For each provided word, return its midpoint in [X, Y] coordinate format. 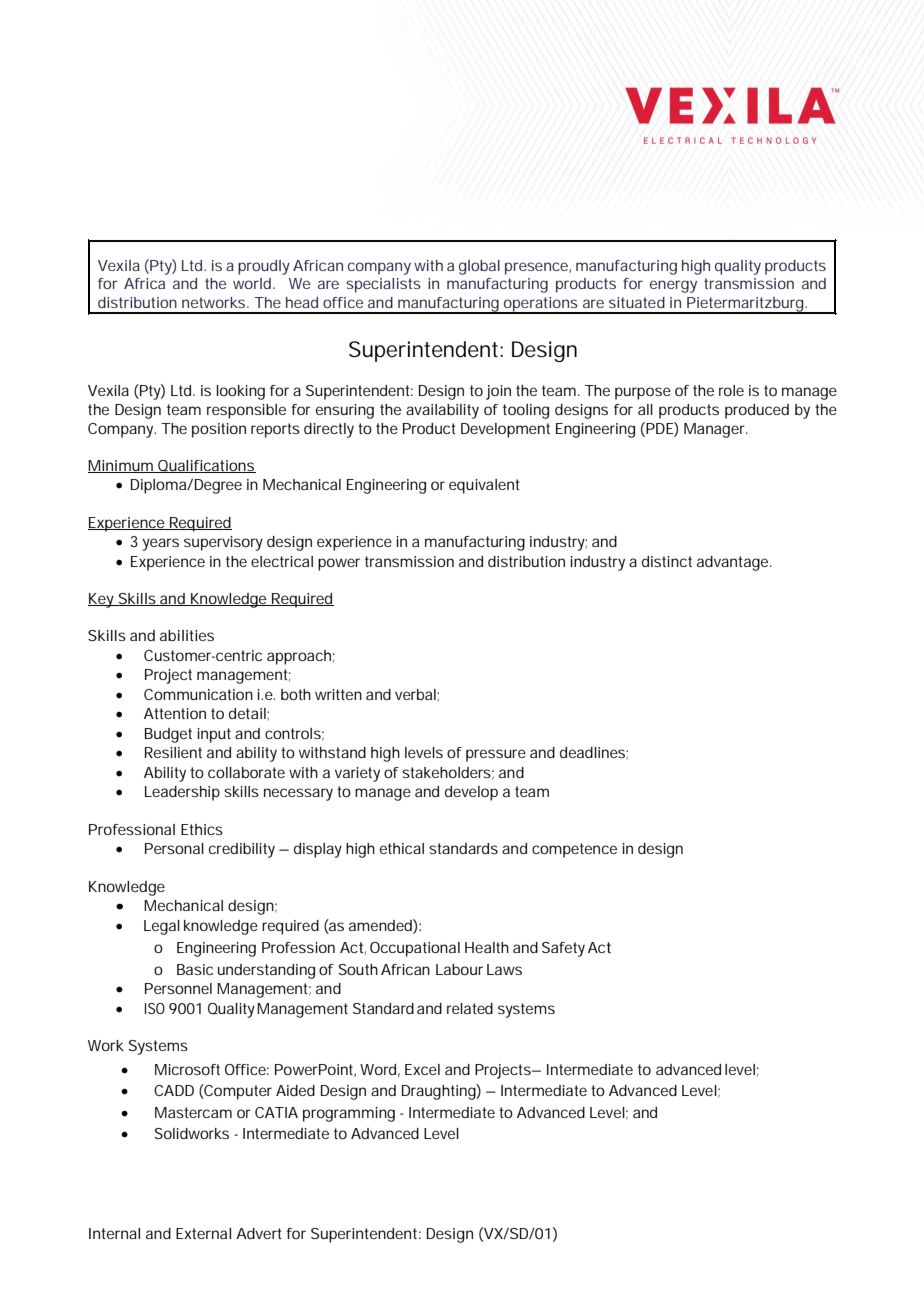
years [160, 544]
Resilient [173, 752]
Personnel [178, 988]
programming [349, 1114]
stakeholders [446, 772]
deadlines [592, 752]
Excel [422, 1069]
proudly [264, 267]
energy [673, 286]
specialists [383, 285]
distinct [667, 561]
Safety [563, 949]
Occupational [415, 949]
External [203, 1233]
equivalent [484, 486]
